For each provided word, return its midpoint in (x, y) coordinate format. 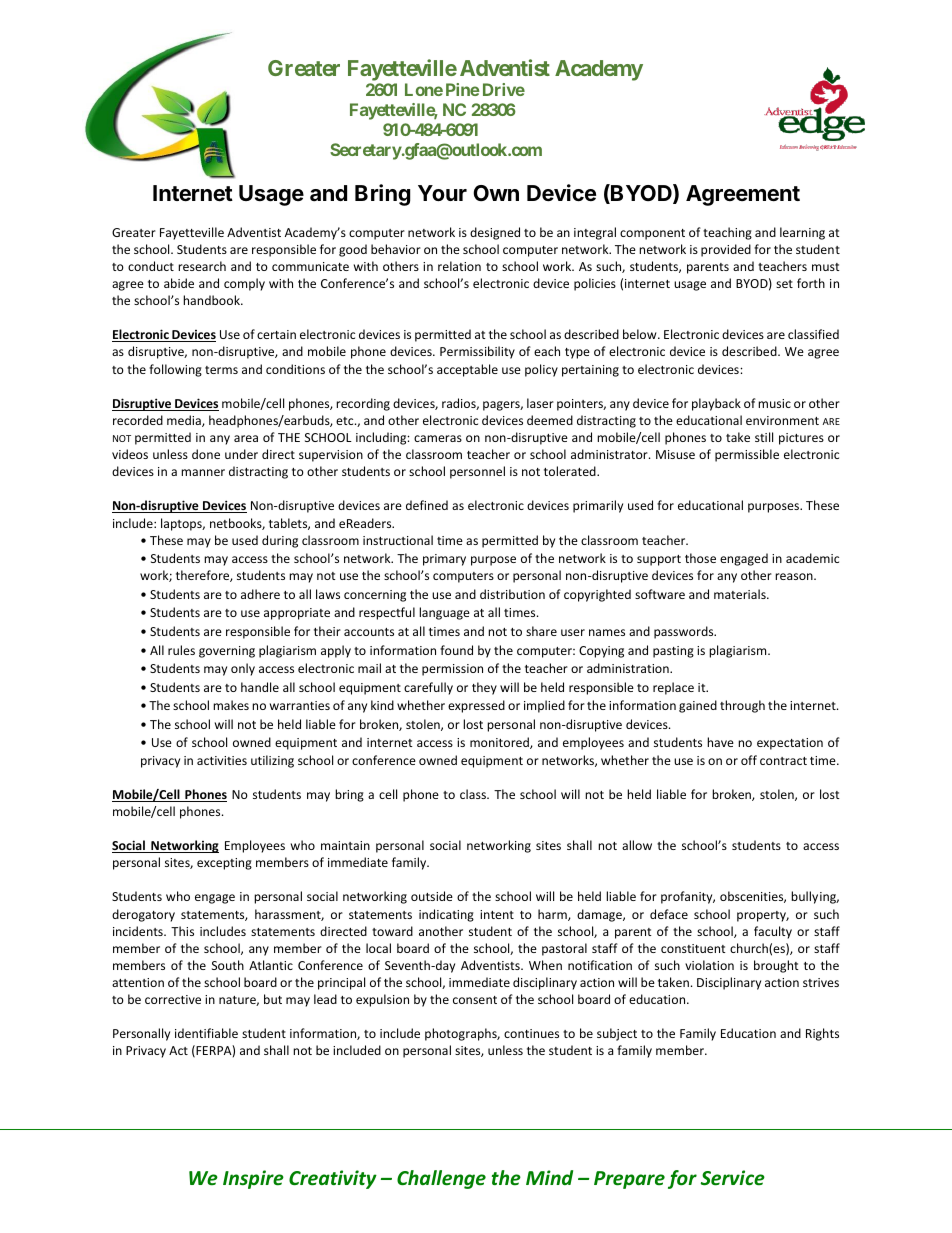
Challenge (441, 1179)
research (202, 266)
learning (802, 233)
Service (733, 1178)
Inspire (253, 1179)
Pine (463, 89)
